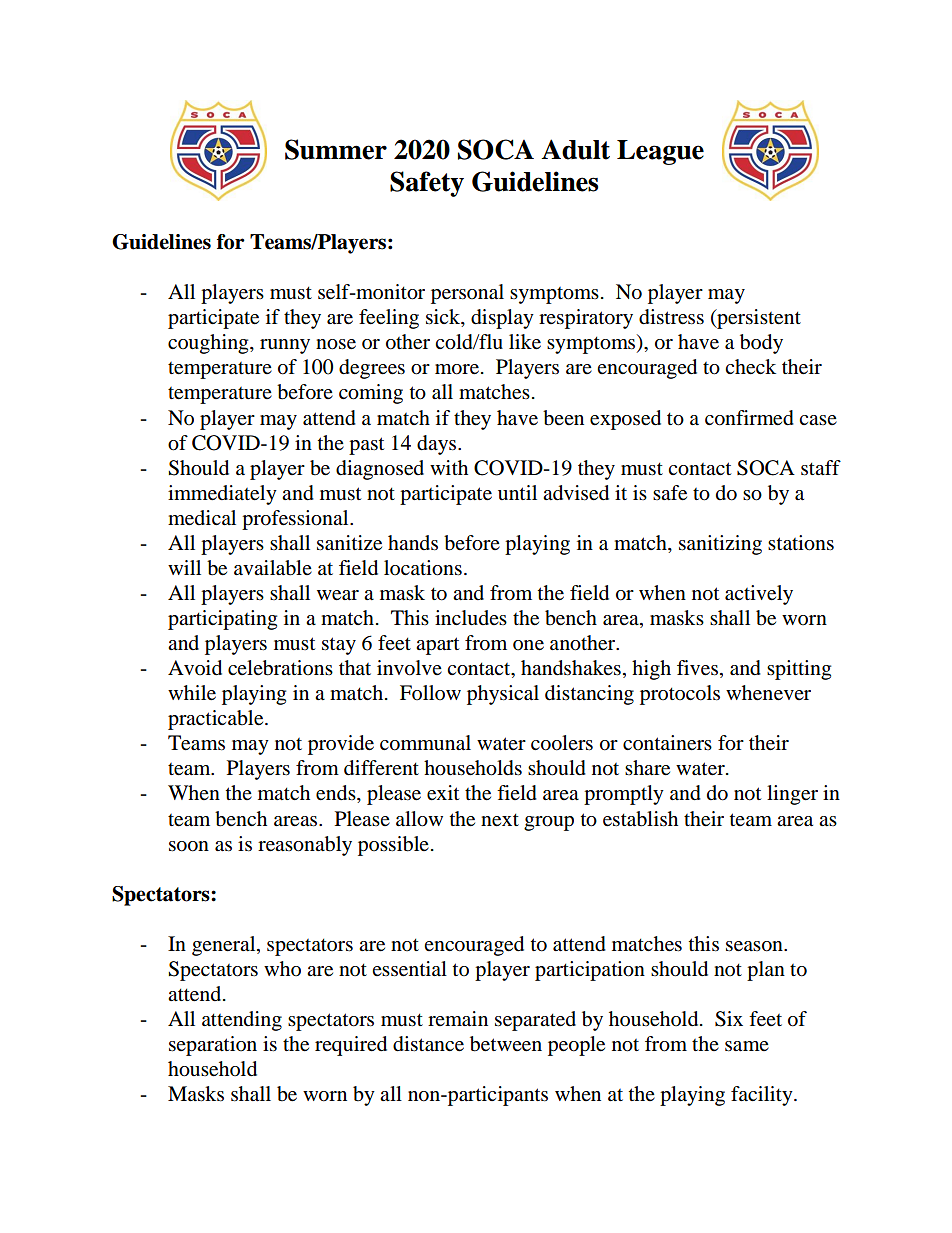  What do you see at coordinates (575, 149) in the page?
I see `Adult` at bounding box center [575, 149].
